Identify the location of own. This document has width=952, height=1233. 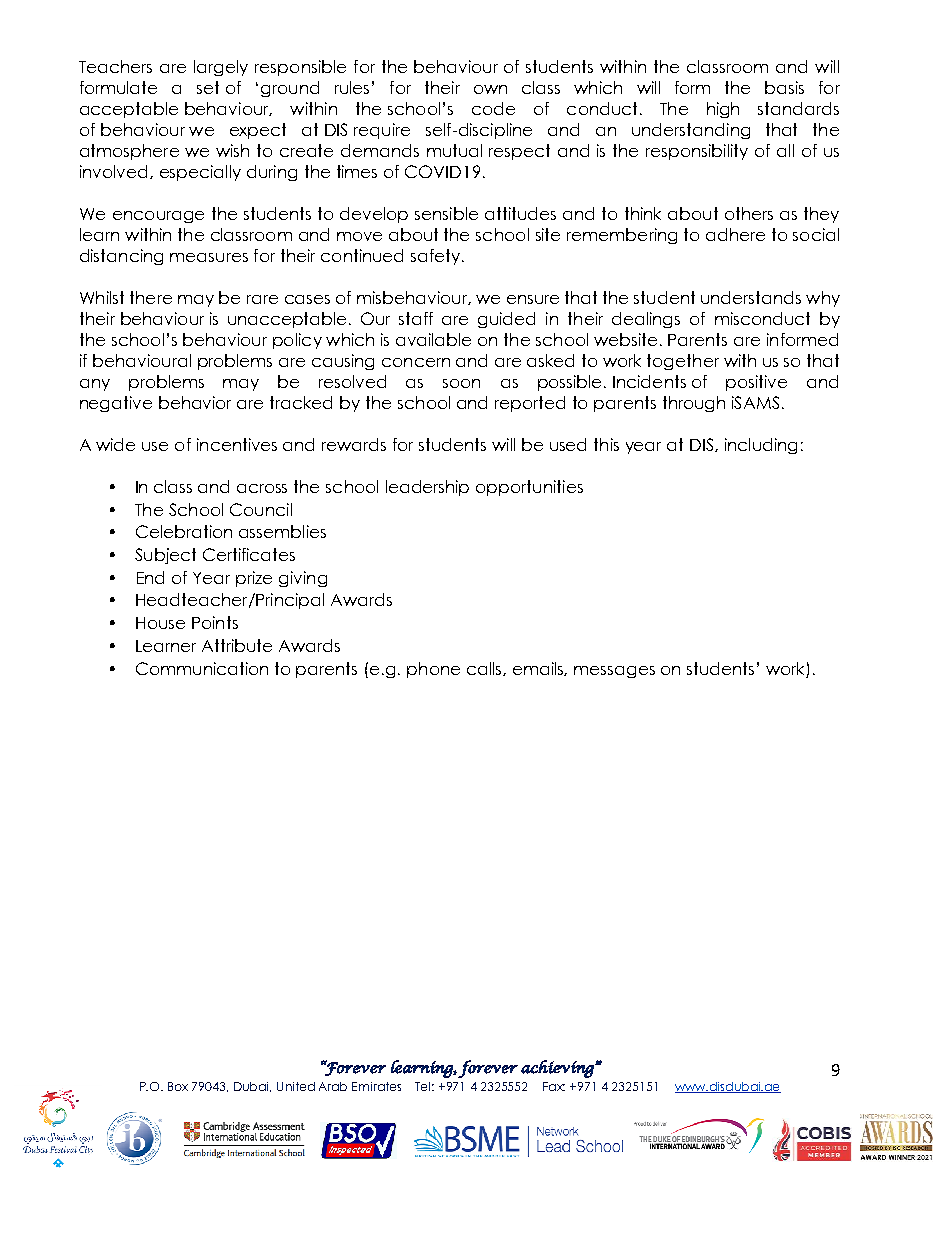
(490, 89).
